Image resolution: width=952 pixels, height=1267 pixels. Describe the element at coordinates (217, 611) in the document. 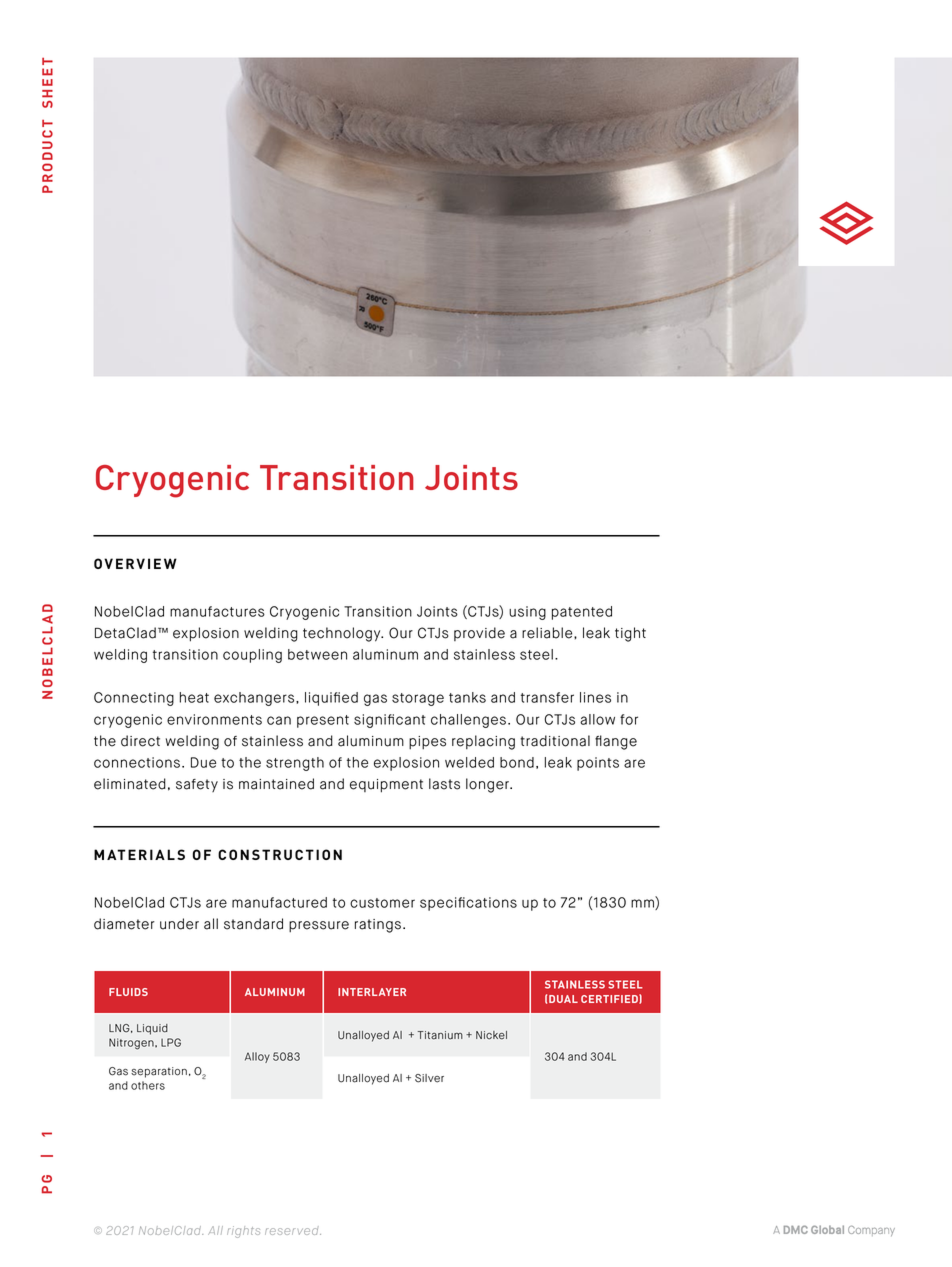

I see `manufactures` at that location.
